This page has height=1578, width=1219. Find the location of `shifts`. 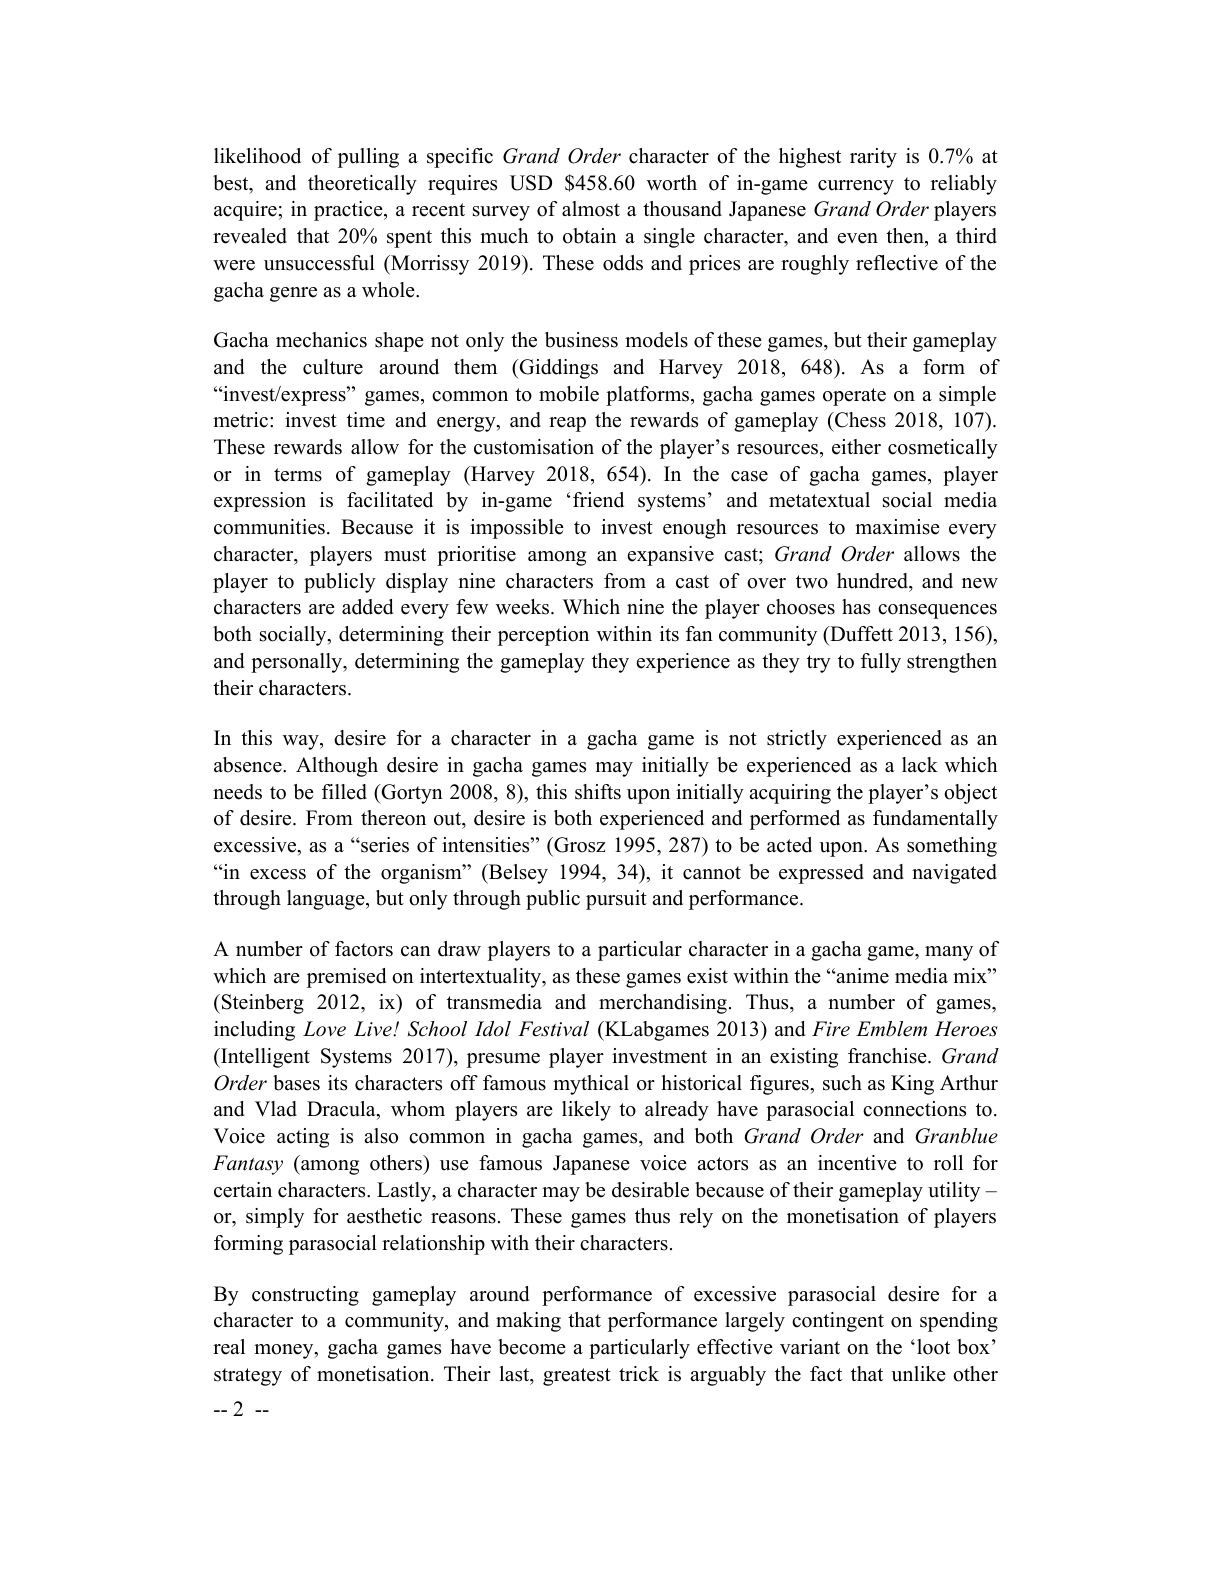

shifts is located at coordinates (598, 792).
